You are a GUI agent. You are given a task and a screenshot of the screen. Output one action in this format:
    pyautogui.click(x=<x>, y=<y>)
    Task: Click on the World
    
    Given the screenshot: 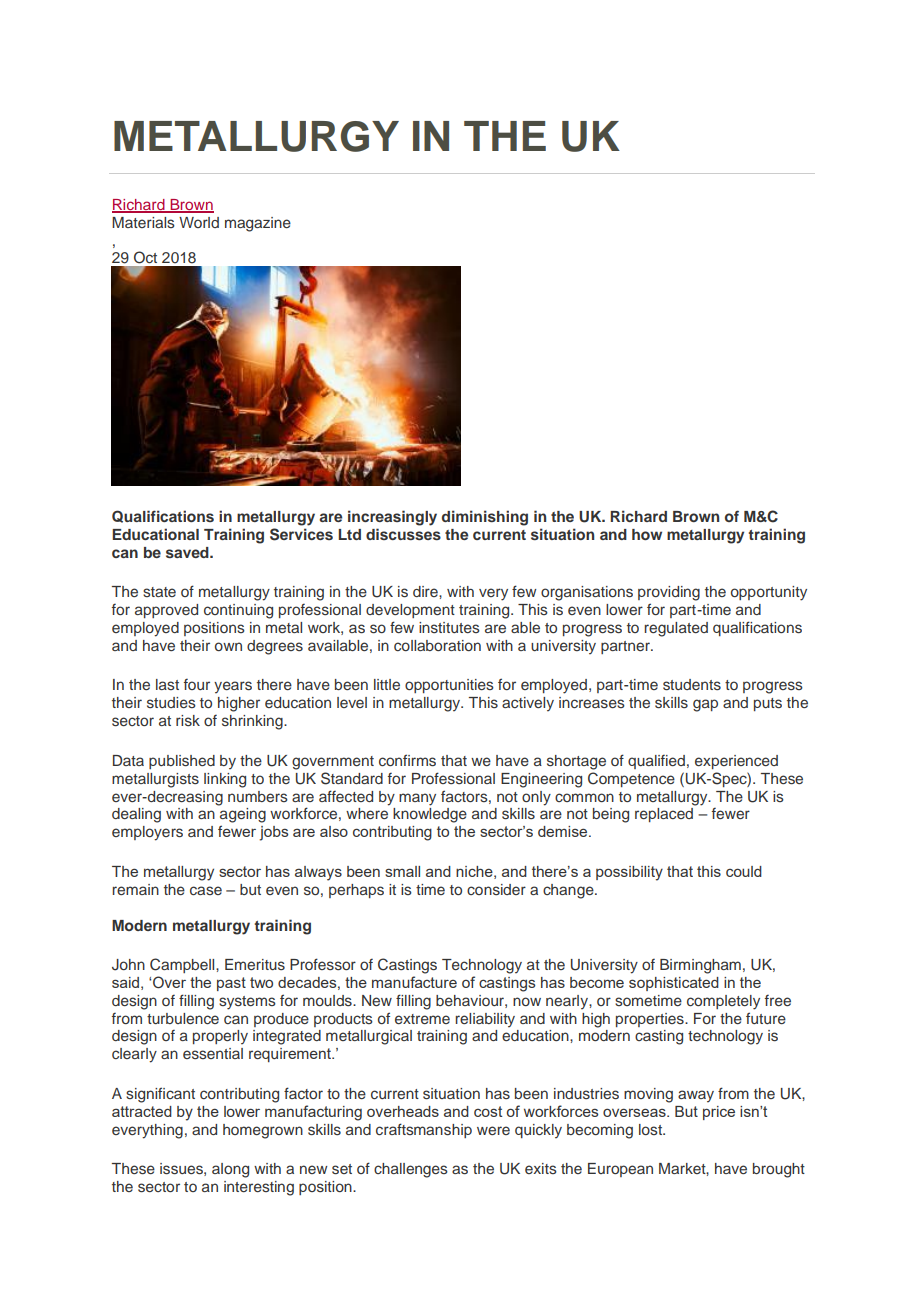 What is the action you would take?
    pyautogui.click(x=199, y=222)
